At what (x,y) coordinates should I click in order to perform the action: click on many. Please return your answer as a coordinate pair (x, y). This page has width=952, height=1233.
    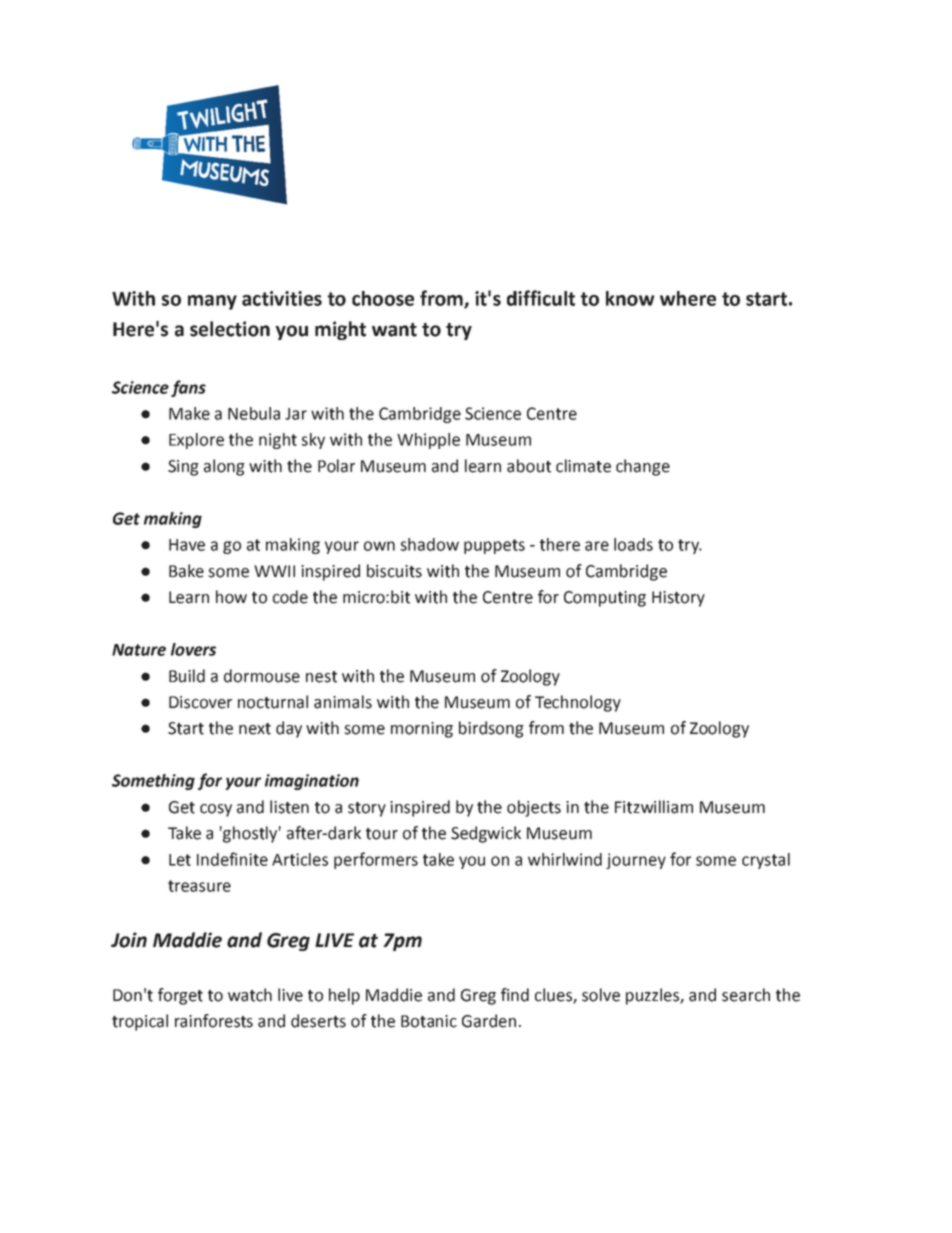
    Looking at the image, I should click on (212, 302).
